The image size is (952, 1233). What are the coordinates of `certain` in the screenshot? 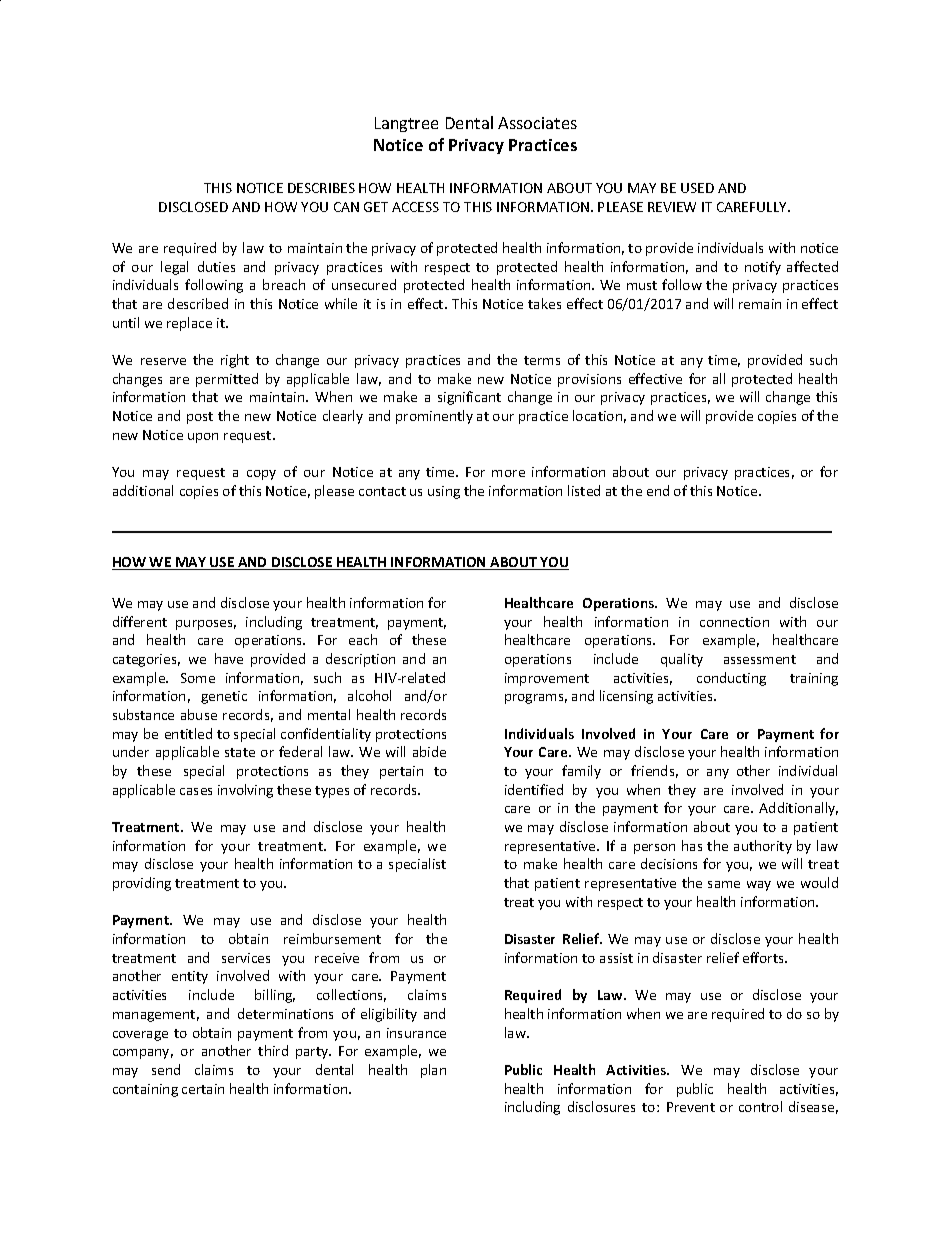 It's located at (203, 1089).
